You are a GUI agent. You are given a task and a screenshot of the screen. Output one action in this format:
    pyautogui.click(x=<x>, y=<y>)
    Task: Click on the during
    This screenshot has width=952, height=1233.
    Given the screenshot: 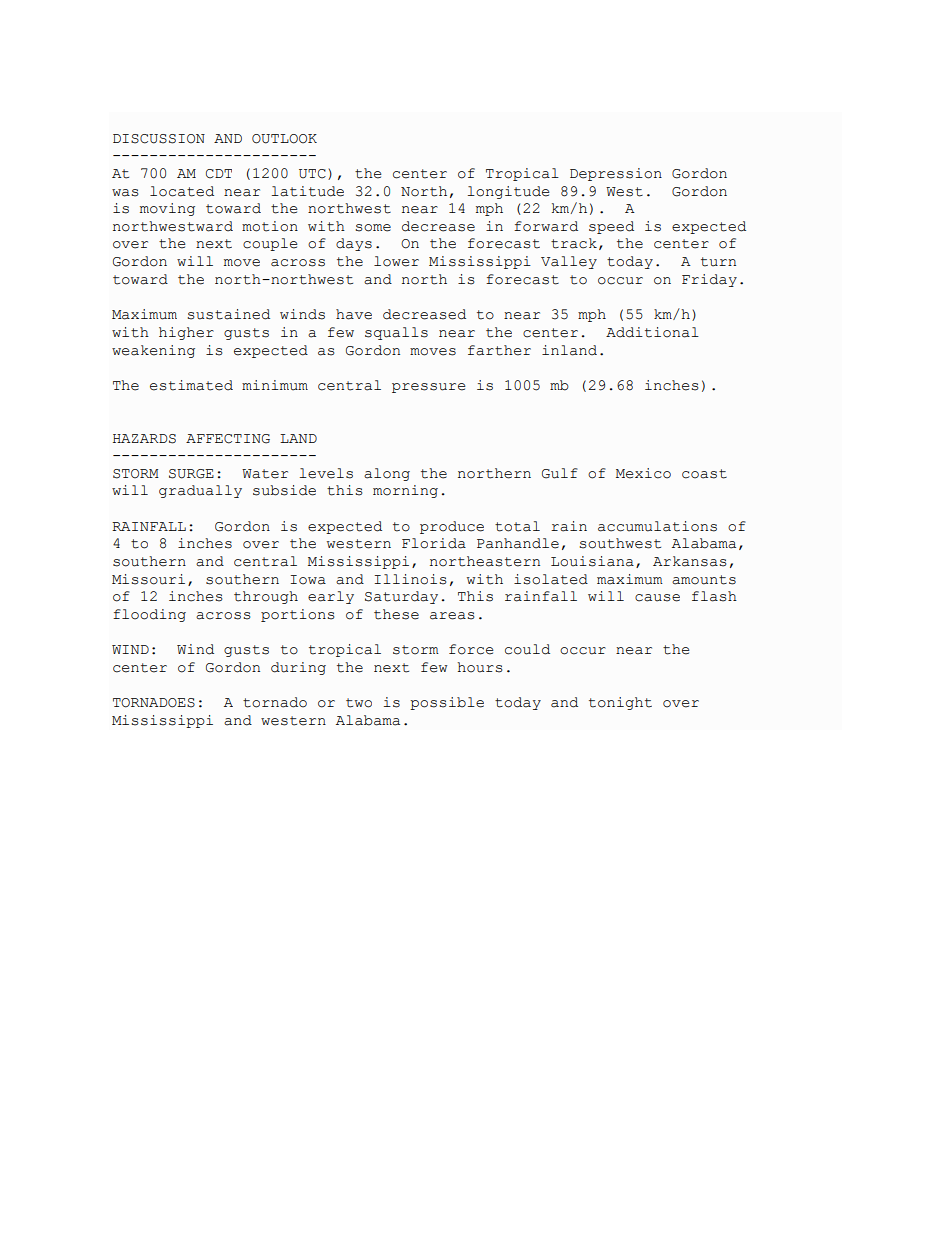 What is the action you would take?
    pyautogui.click(x=298, y=668)
